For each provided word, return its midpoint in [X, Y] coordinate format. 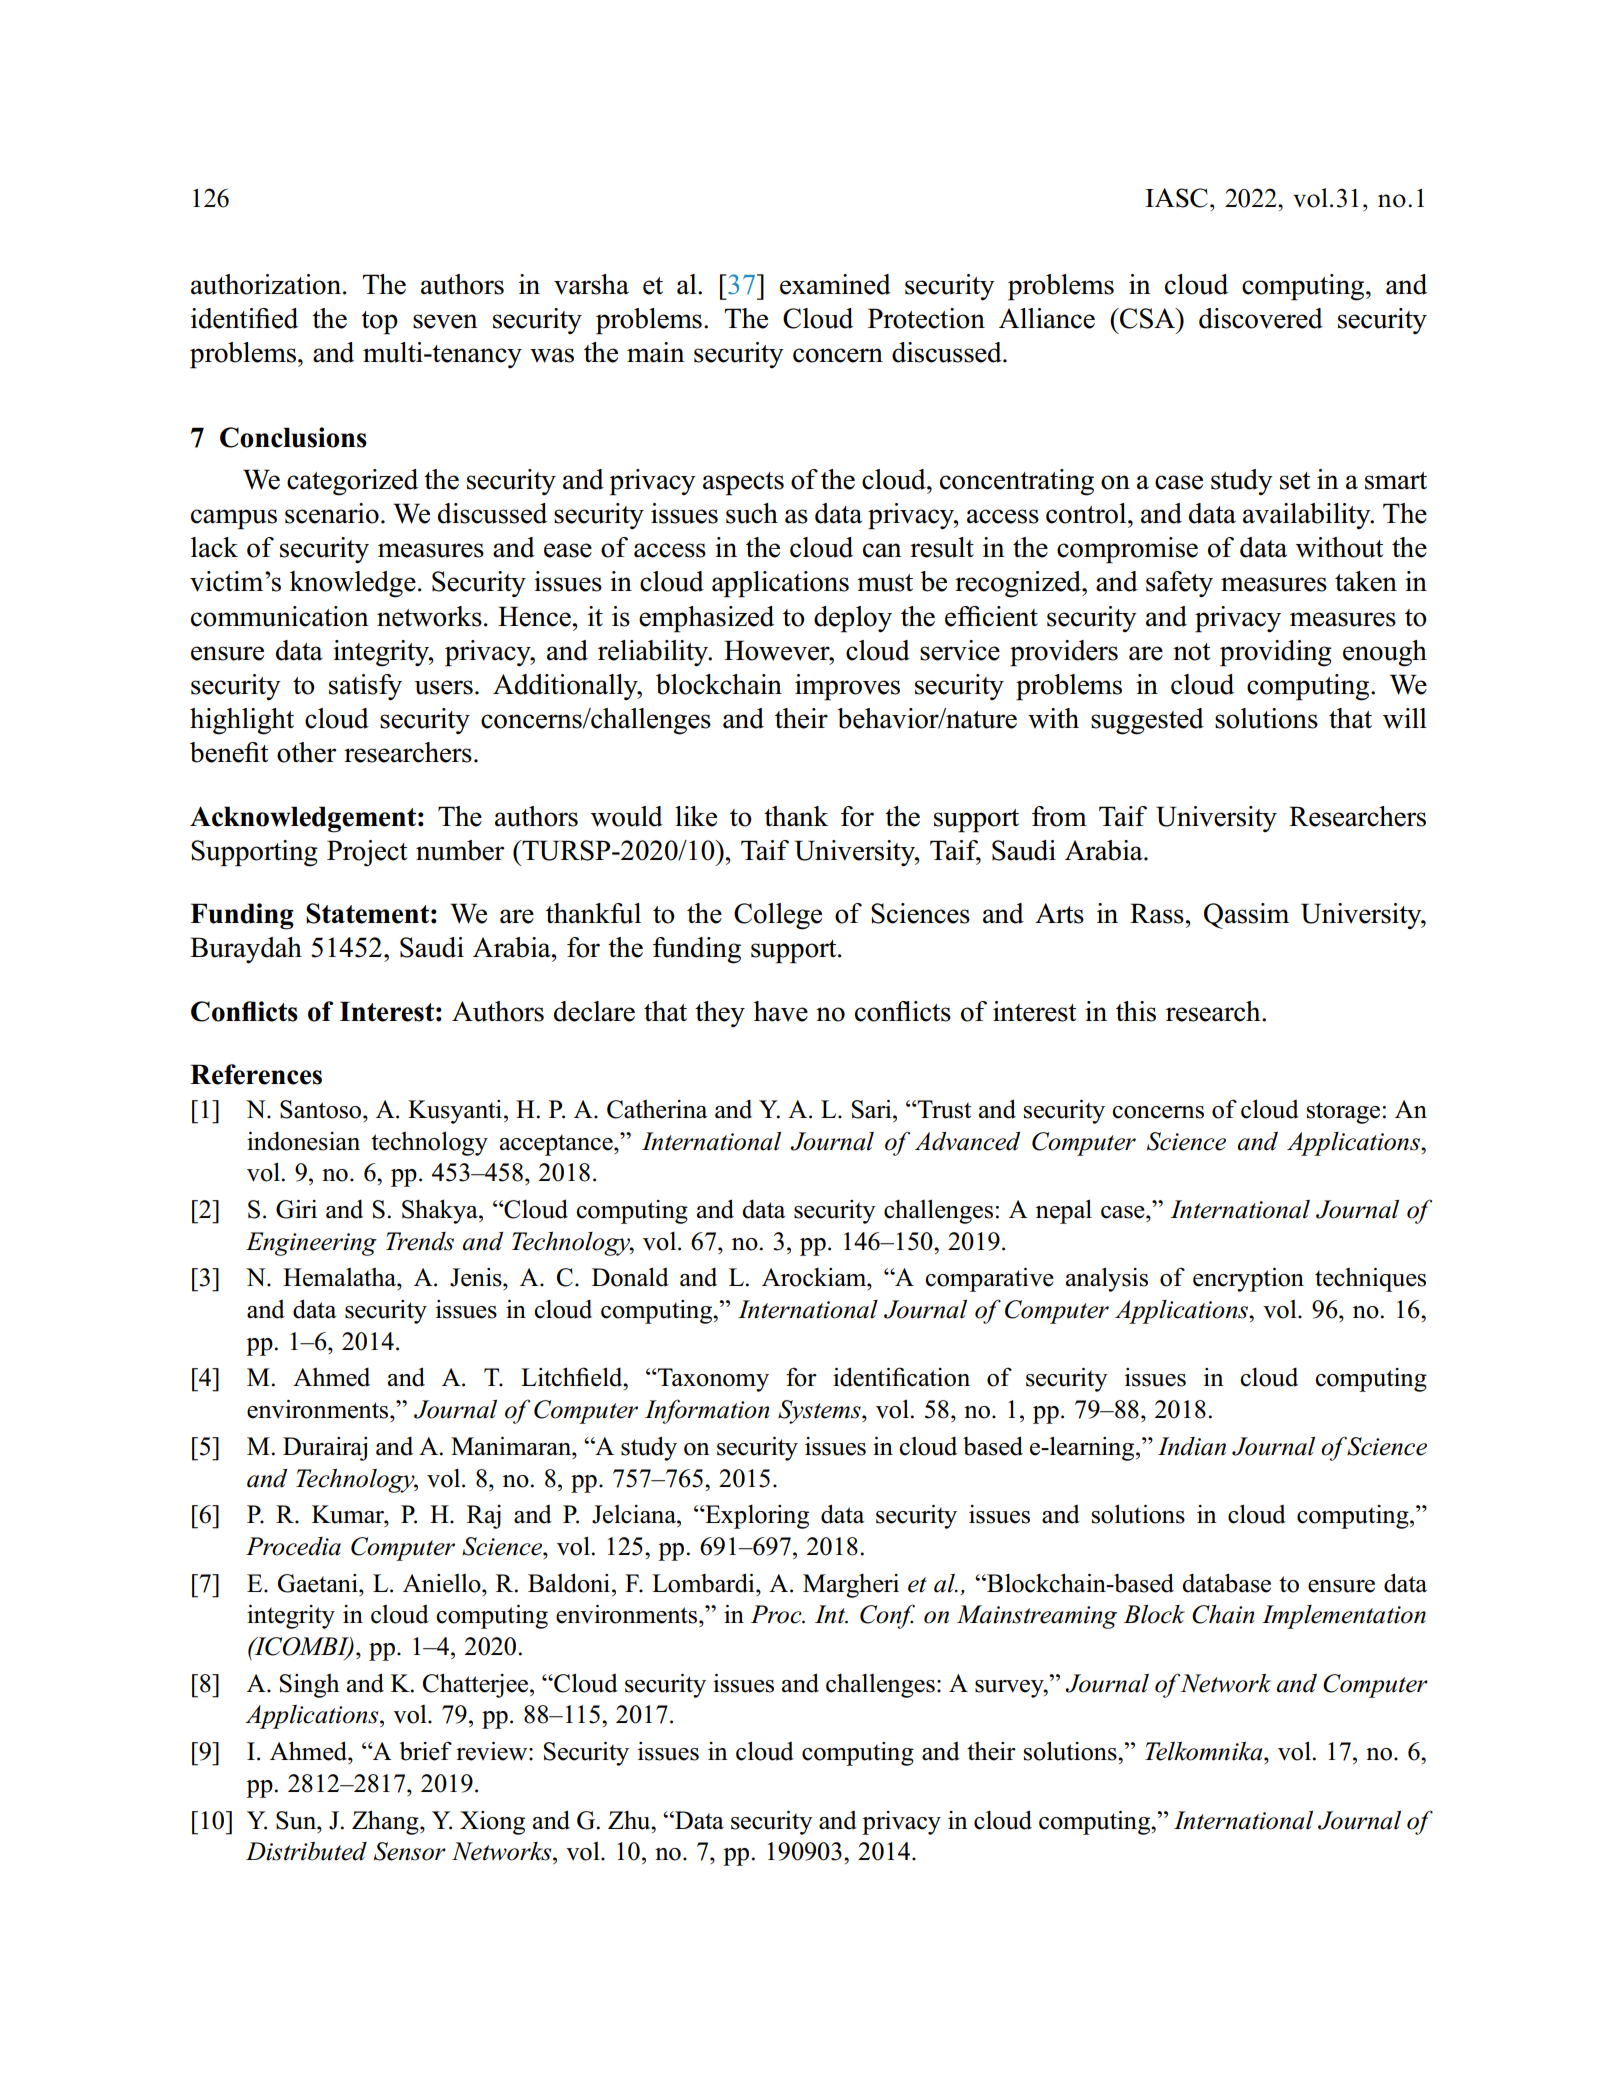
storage [1343, 1113]
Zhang [386, 1822]
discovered [1261, 318]
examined [835, 284]
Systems [820, 1412]
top [379, 323]
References [256, 1074]
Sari [873, 1109]
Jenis [477, 1277]
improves [847, 687]
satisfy [365, 687]
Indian [1192, 1446]
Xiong [492, 1823]
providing [1276, 653]
